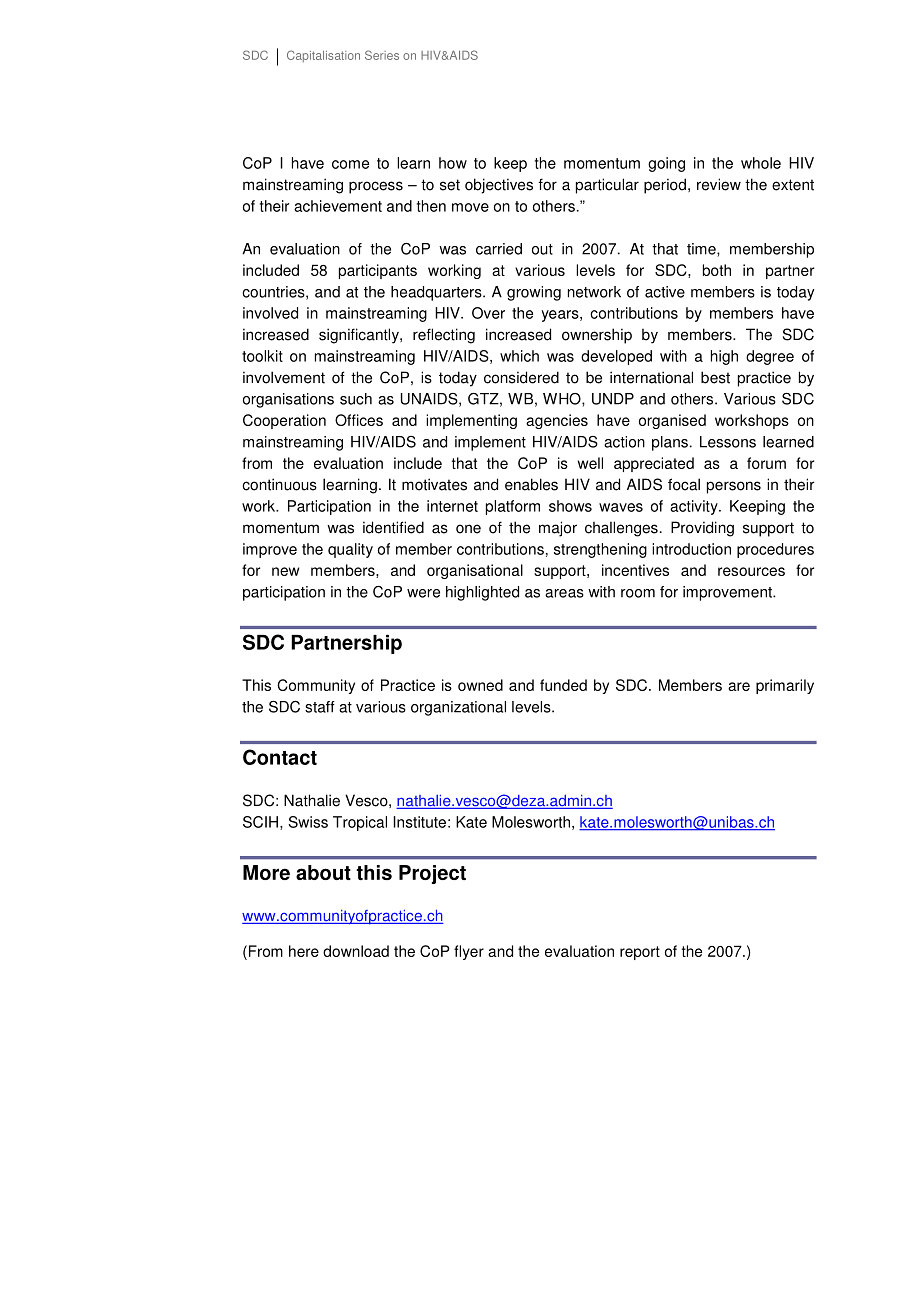 This screenshot has width=924, height=1308. What do you see at coordinates (734, 487) in the screenshot?
I see `persons` at bounding box center [734, 487].
